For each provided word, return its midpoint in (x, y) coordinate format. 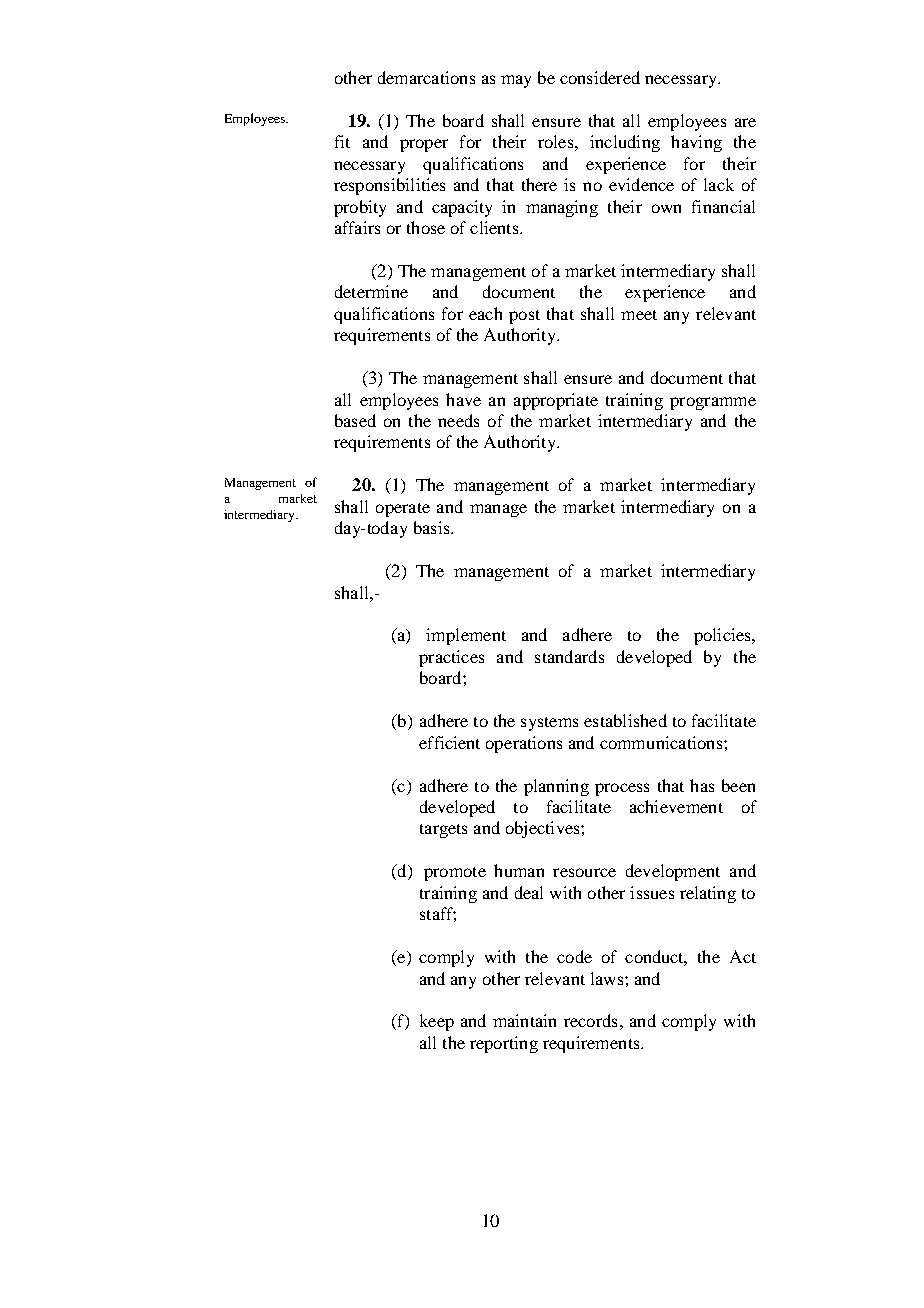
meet (639, 315)
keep (437, 1022)
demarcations (426, 77)
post (524, 317)
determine (371, 291)
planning (556, 787)
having (696, 143)
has (702, 785)
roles (555, 141)
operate (403, 510)
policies (723, 636)
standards (569, 656)
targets (443, 831)
